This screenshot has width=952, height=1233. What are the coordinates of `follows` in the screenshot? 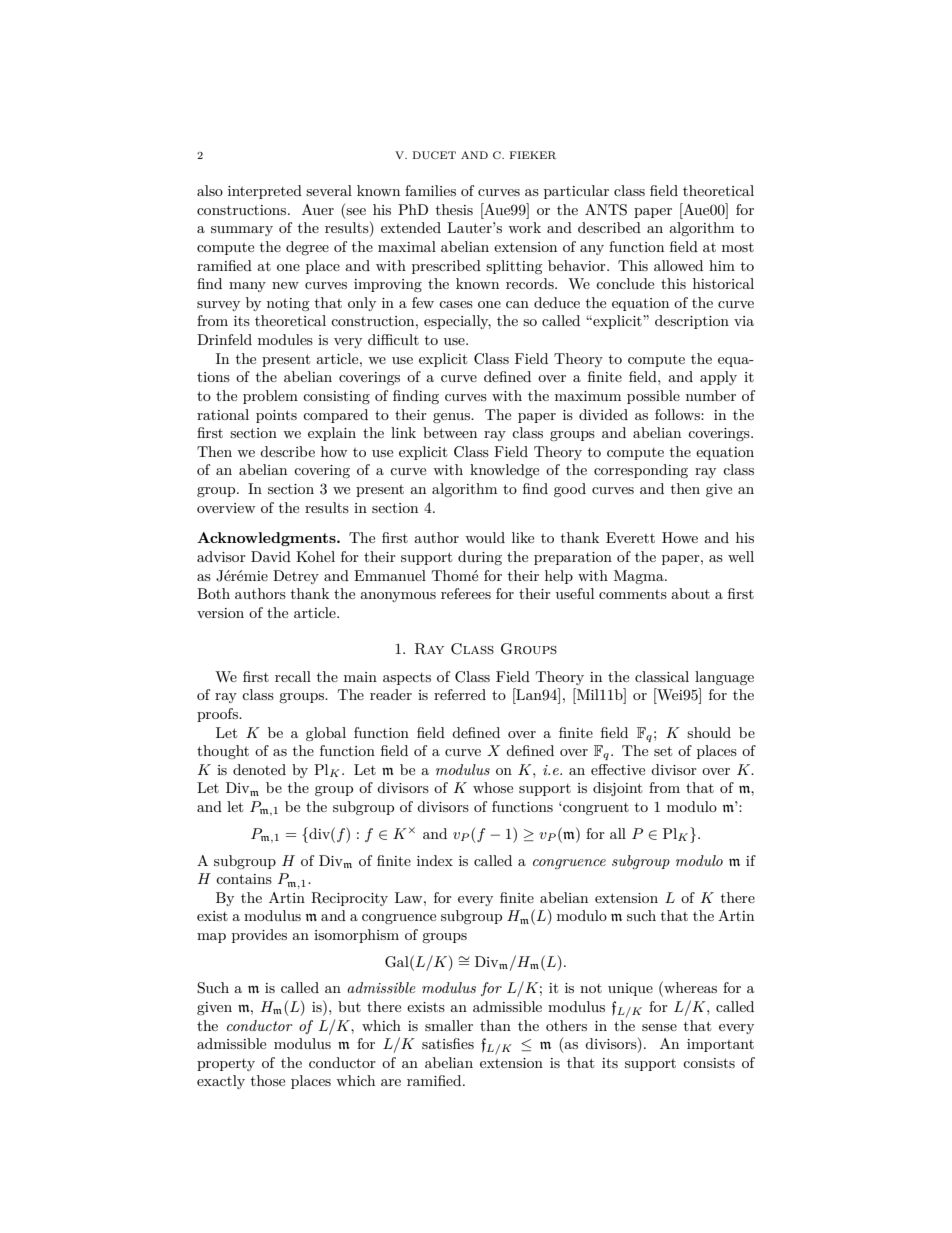 It's located at (678, 414).
